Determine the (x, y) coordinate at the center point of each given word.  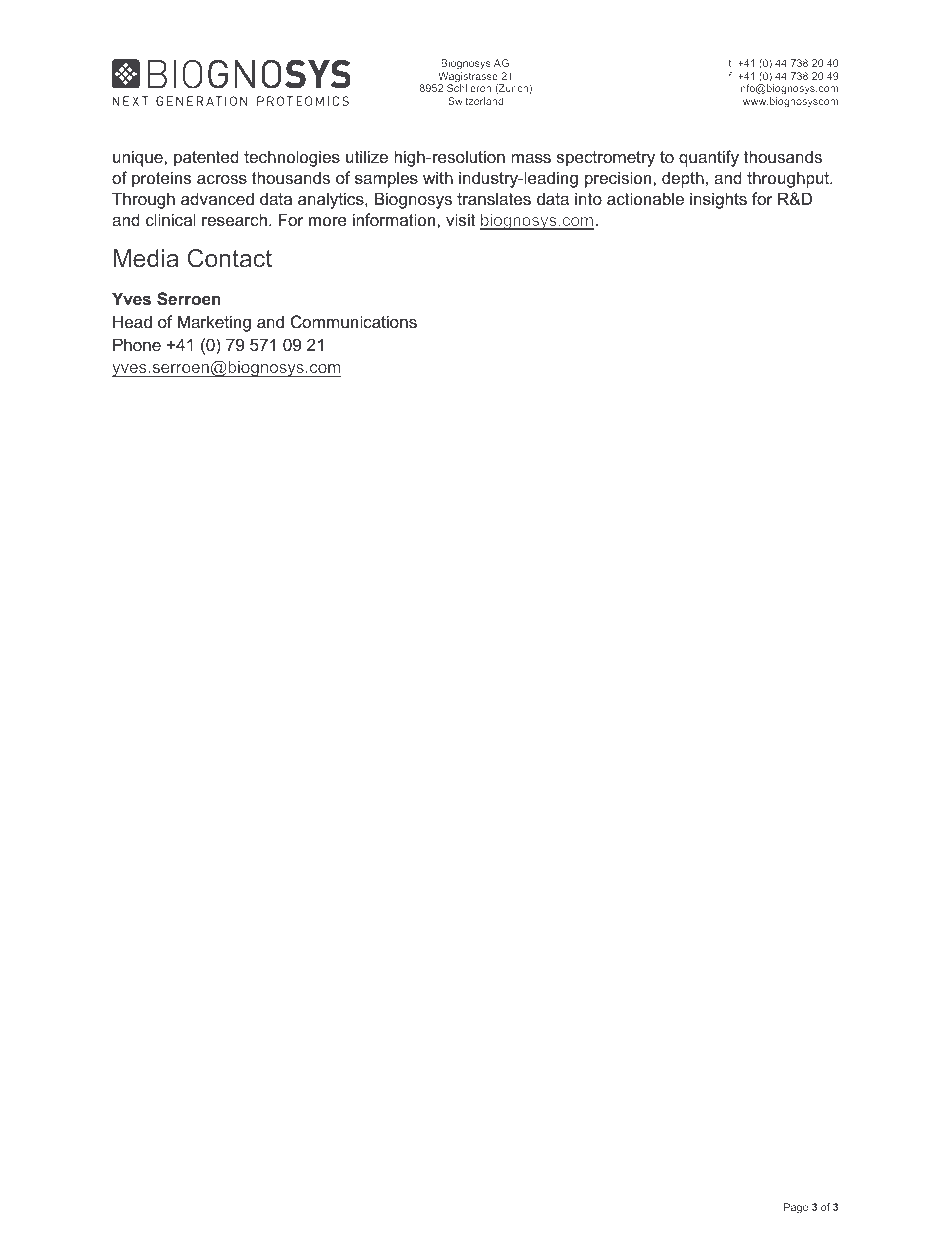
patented (206, 158)
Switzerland (475, 101)
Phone (137, 344)
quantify (709, 158)
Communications (354, 321)
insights (718, 200)
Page (796, 1208)
